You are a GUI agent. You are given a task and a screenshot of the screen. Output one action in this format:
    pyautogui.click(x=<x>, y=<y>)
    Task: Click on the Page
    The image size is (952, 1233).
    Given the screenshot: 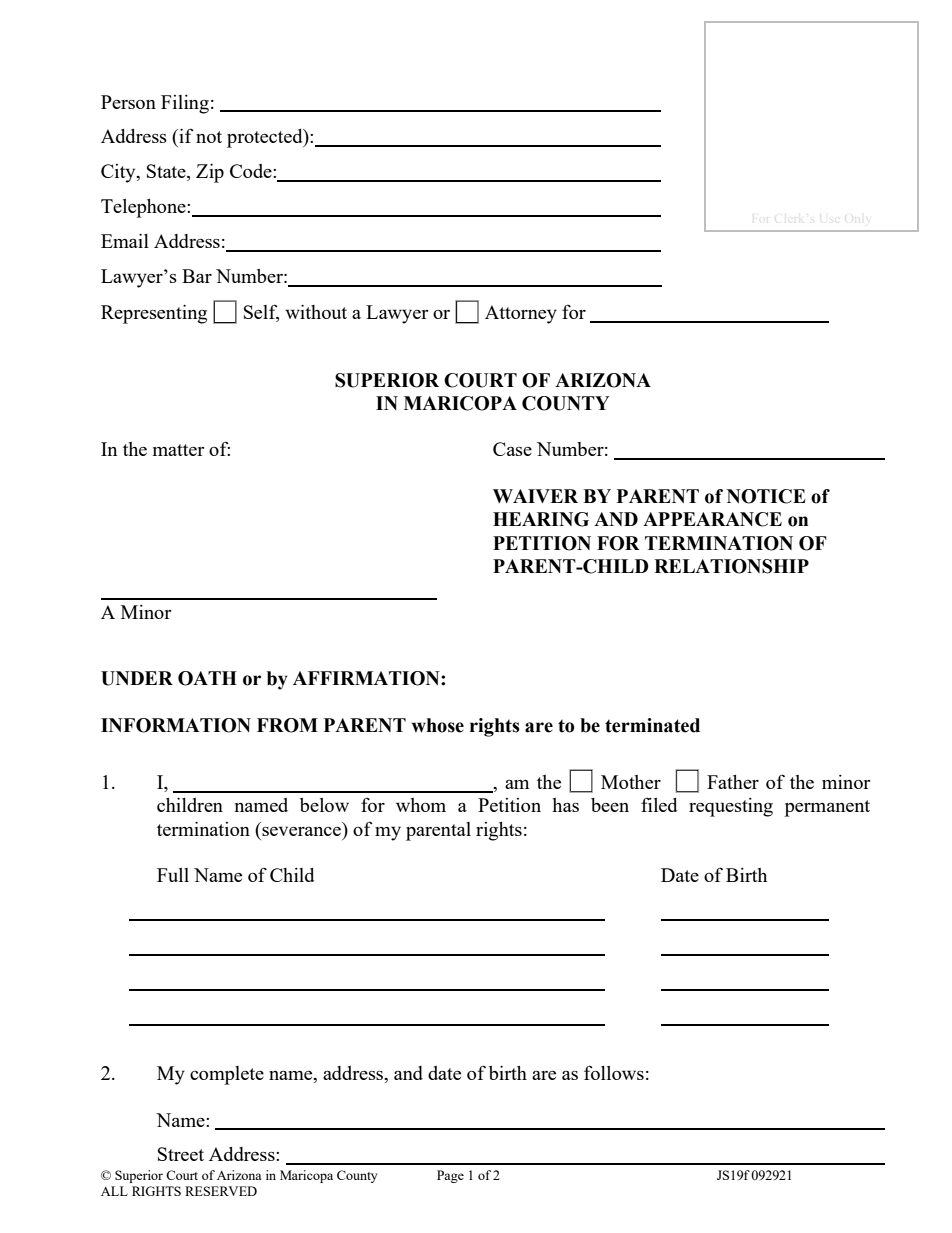 What is the action you would take?
    pyautogui.click(x=450, y=1176)
